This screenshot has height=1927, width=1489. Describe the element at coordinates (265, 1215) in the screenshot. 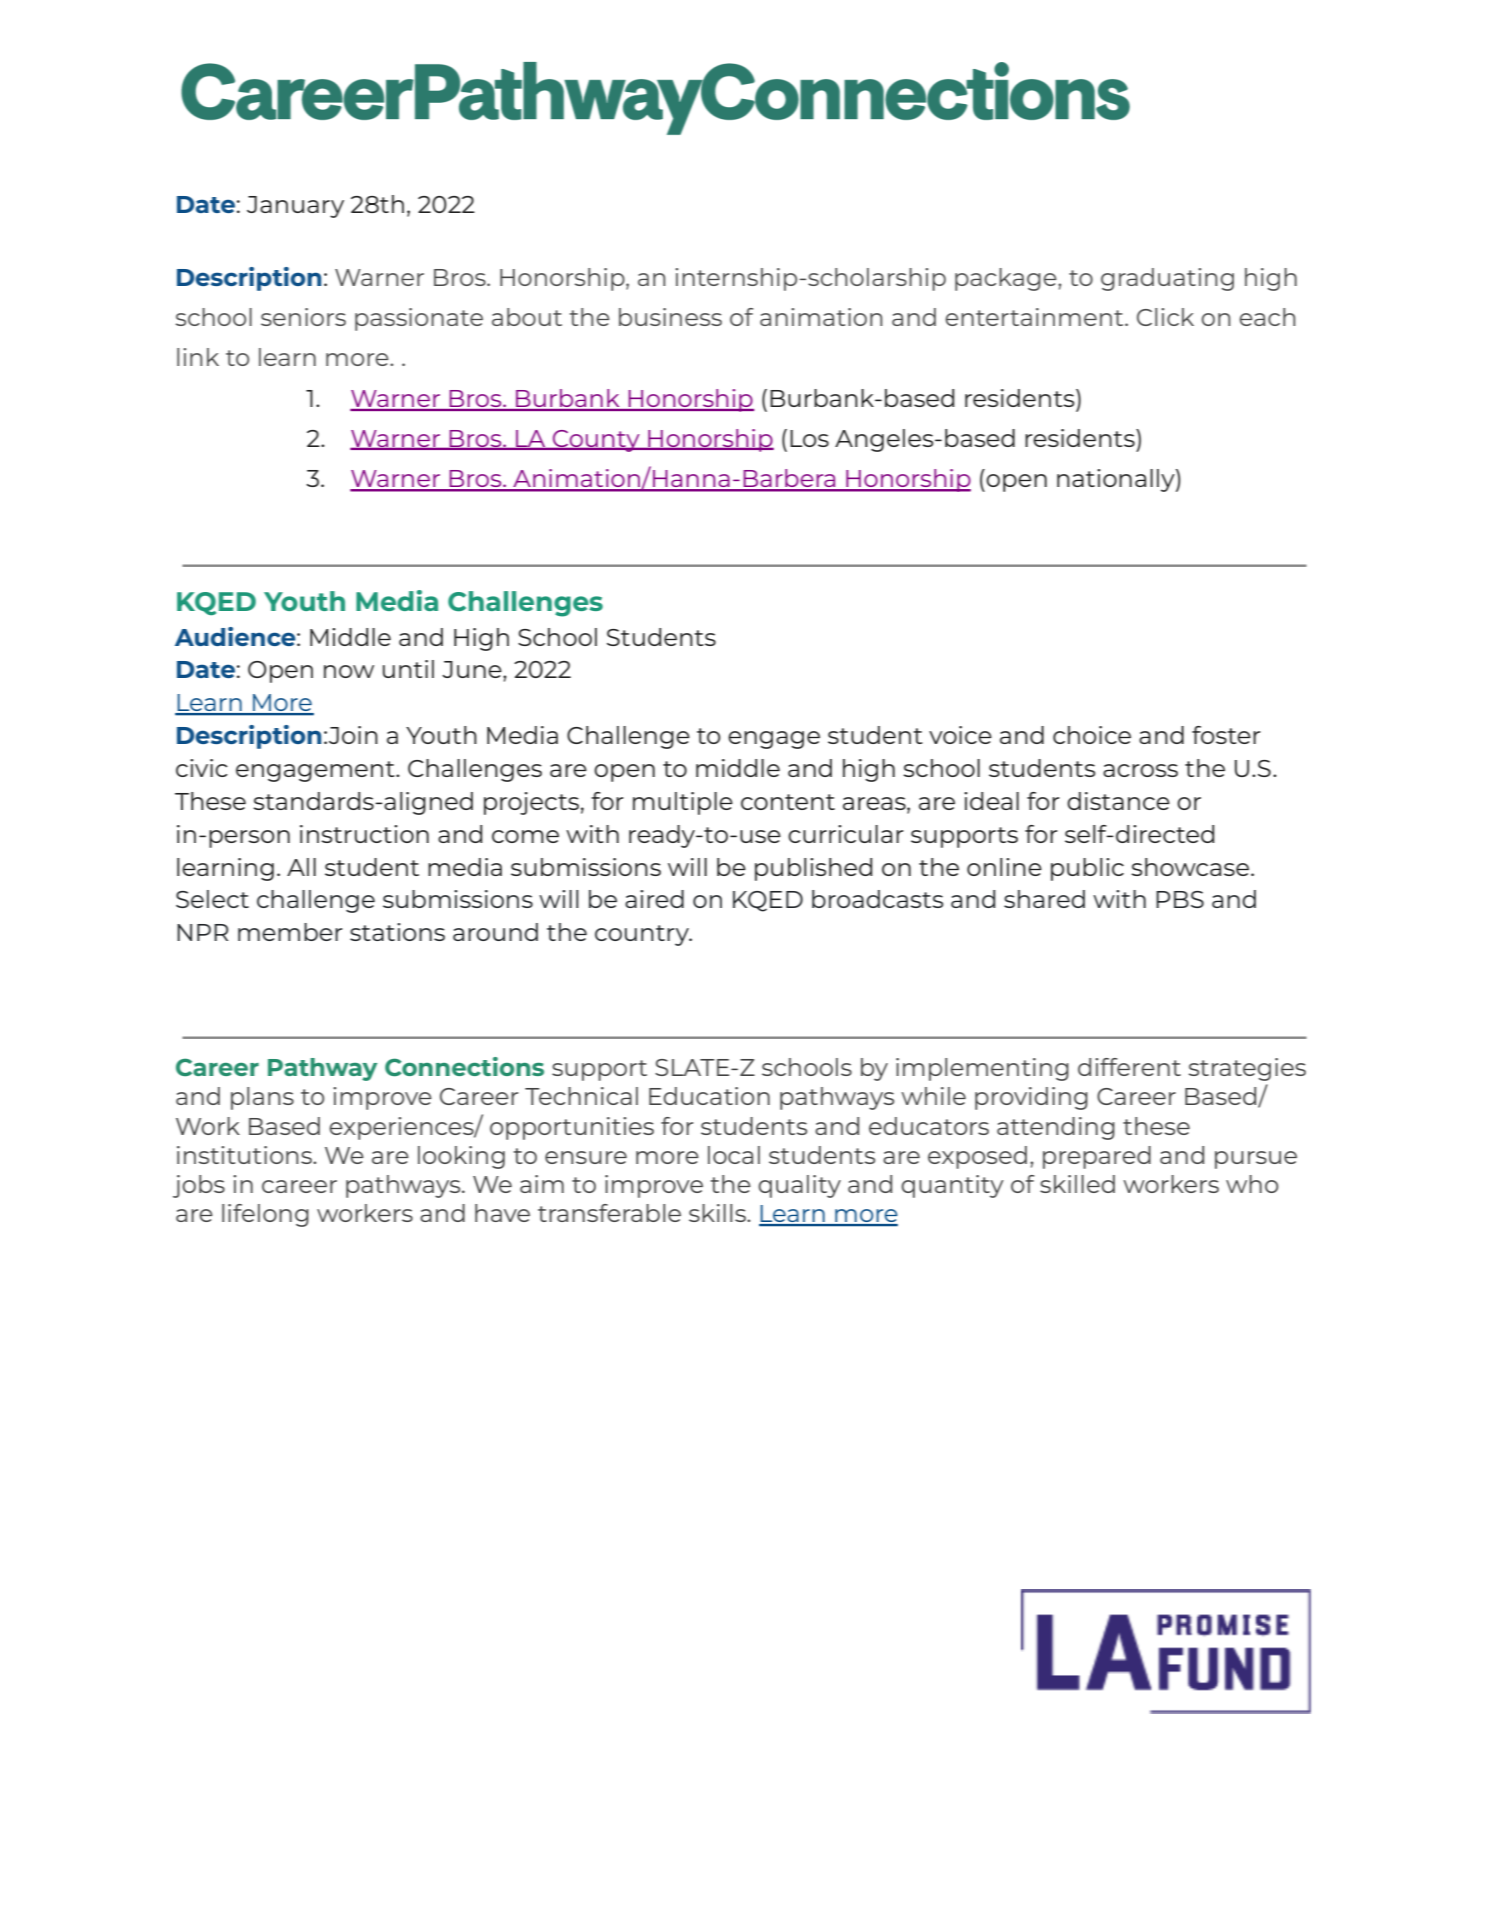

I see `lifelong` at that location.
